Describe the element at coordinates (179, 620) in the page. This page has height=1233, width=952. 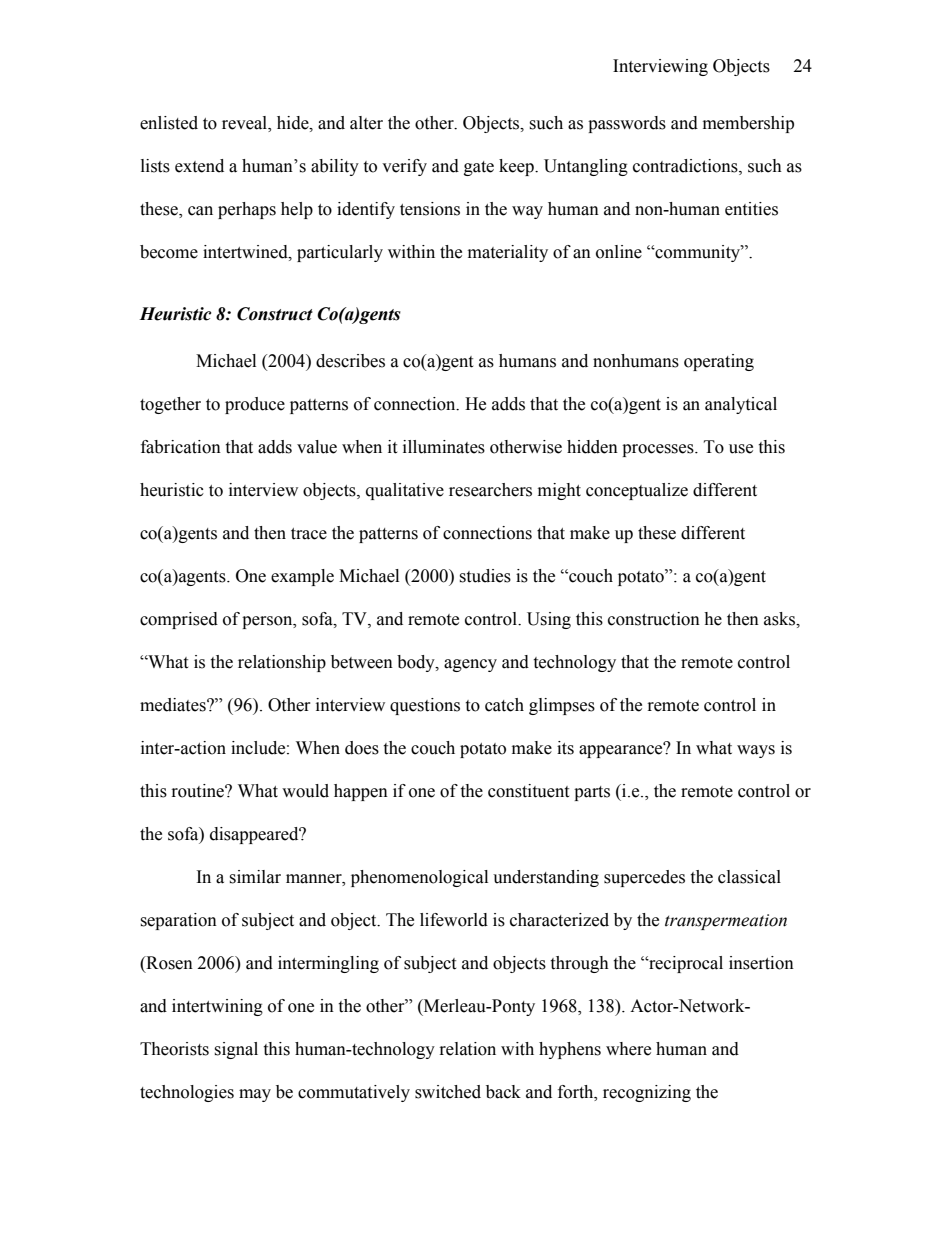
I see `comprised` at that location.
